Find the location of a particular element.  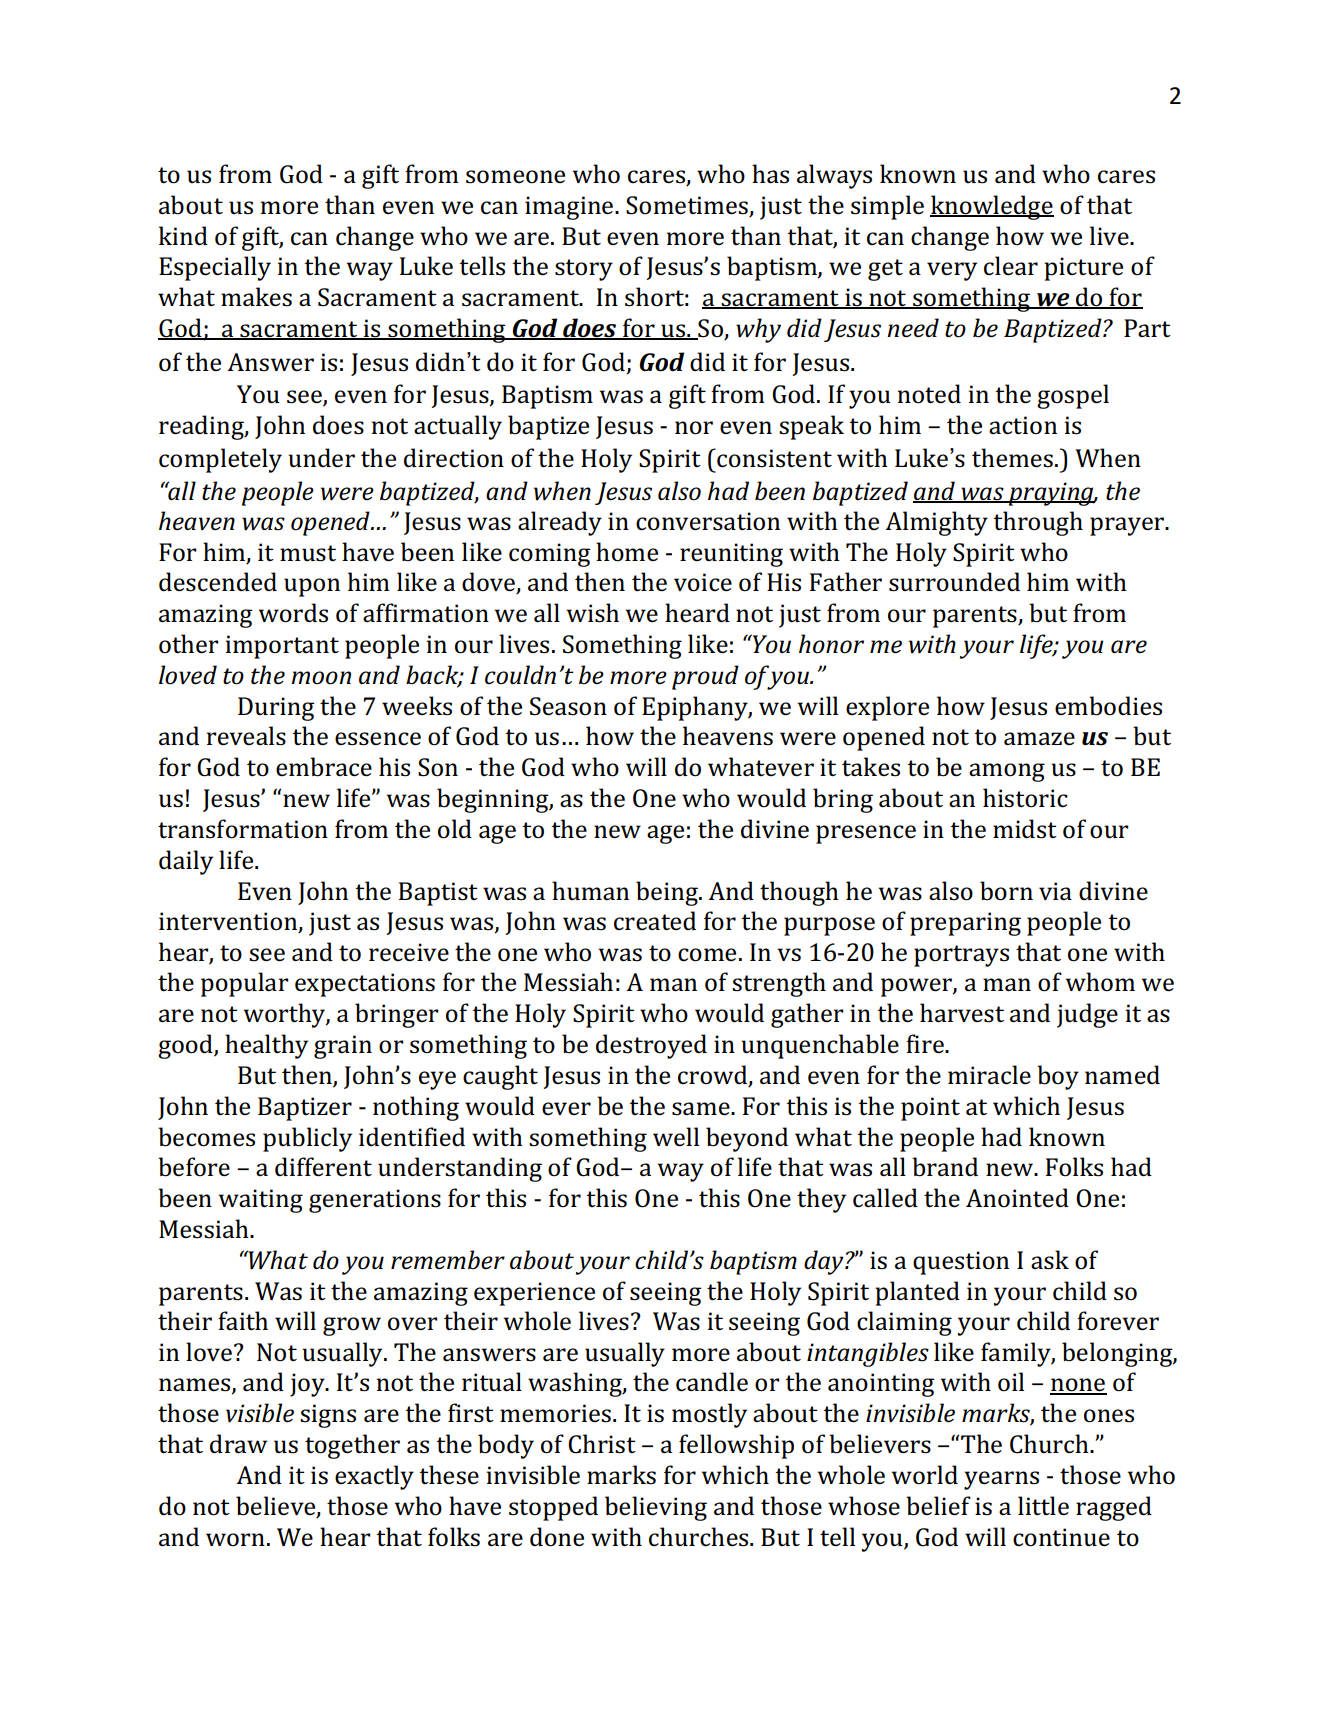

midst is located at coordinates (1025, 829).
